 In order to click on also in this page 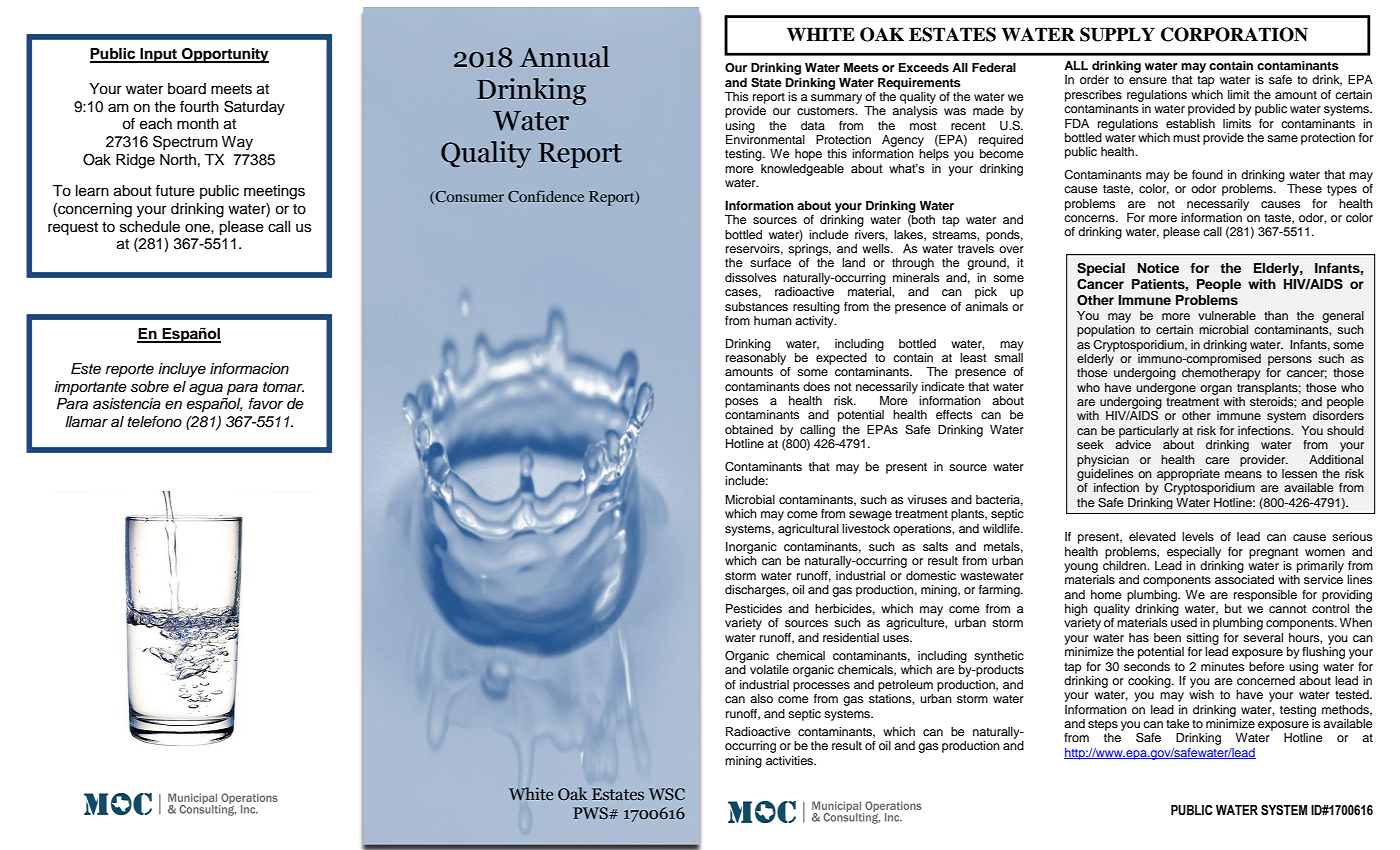, I will do `click(761, 698)`.
